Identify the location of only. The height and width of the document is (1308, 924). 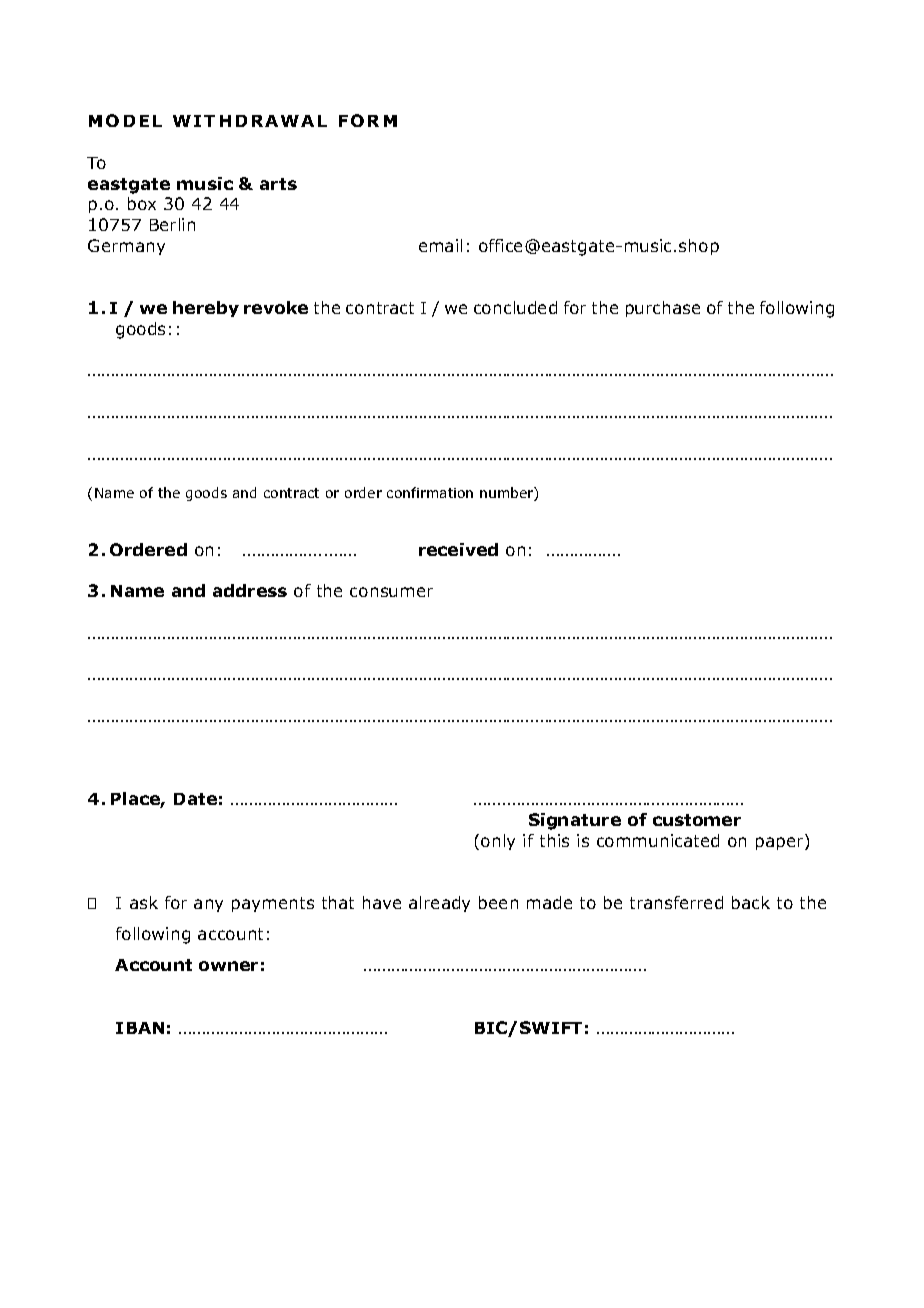
(498, 842).
